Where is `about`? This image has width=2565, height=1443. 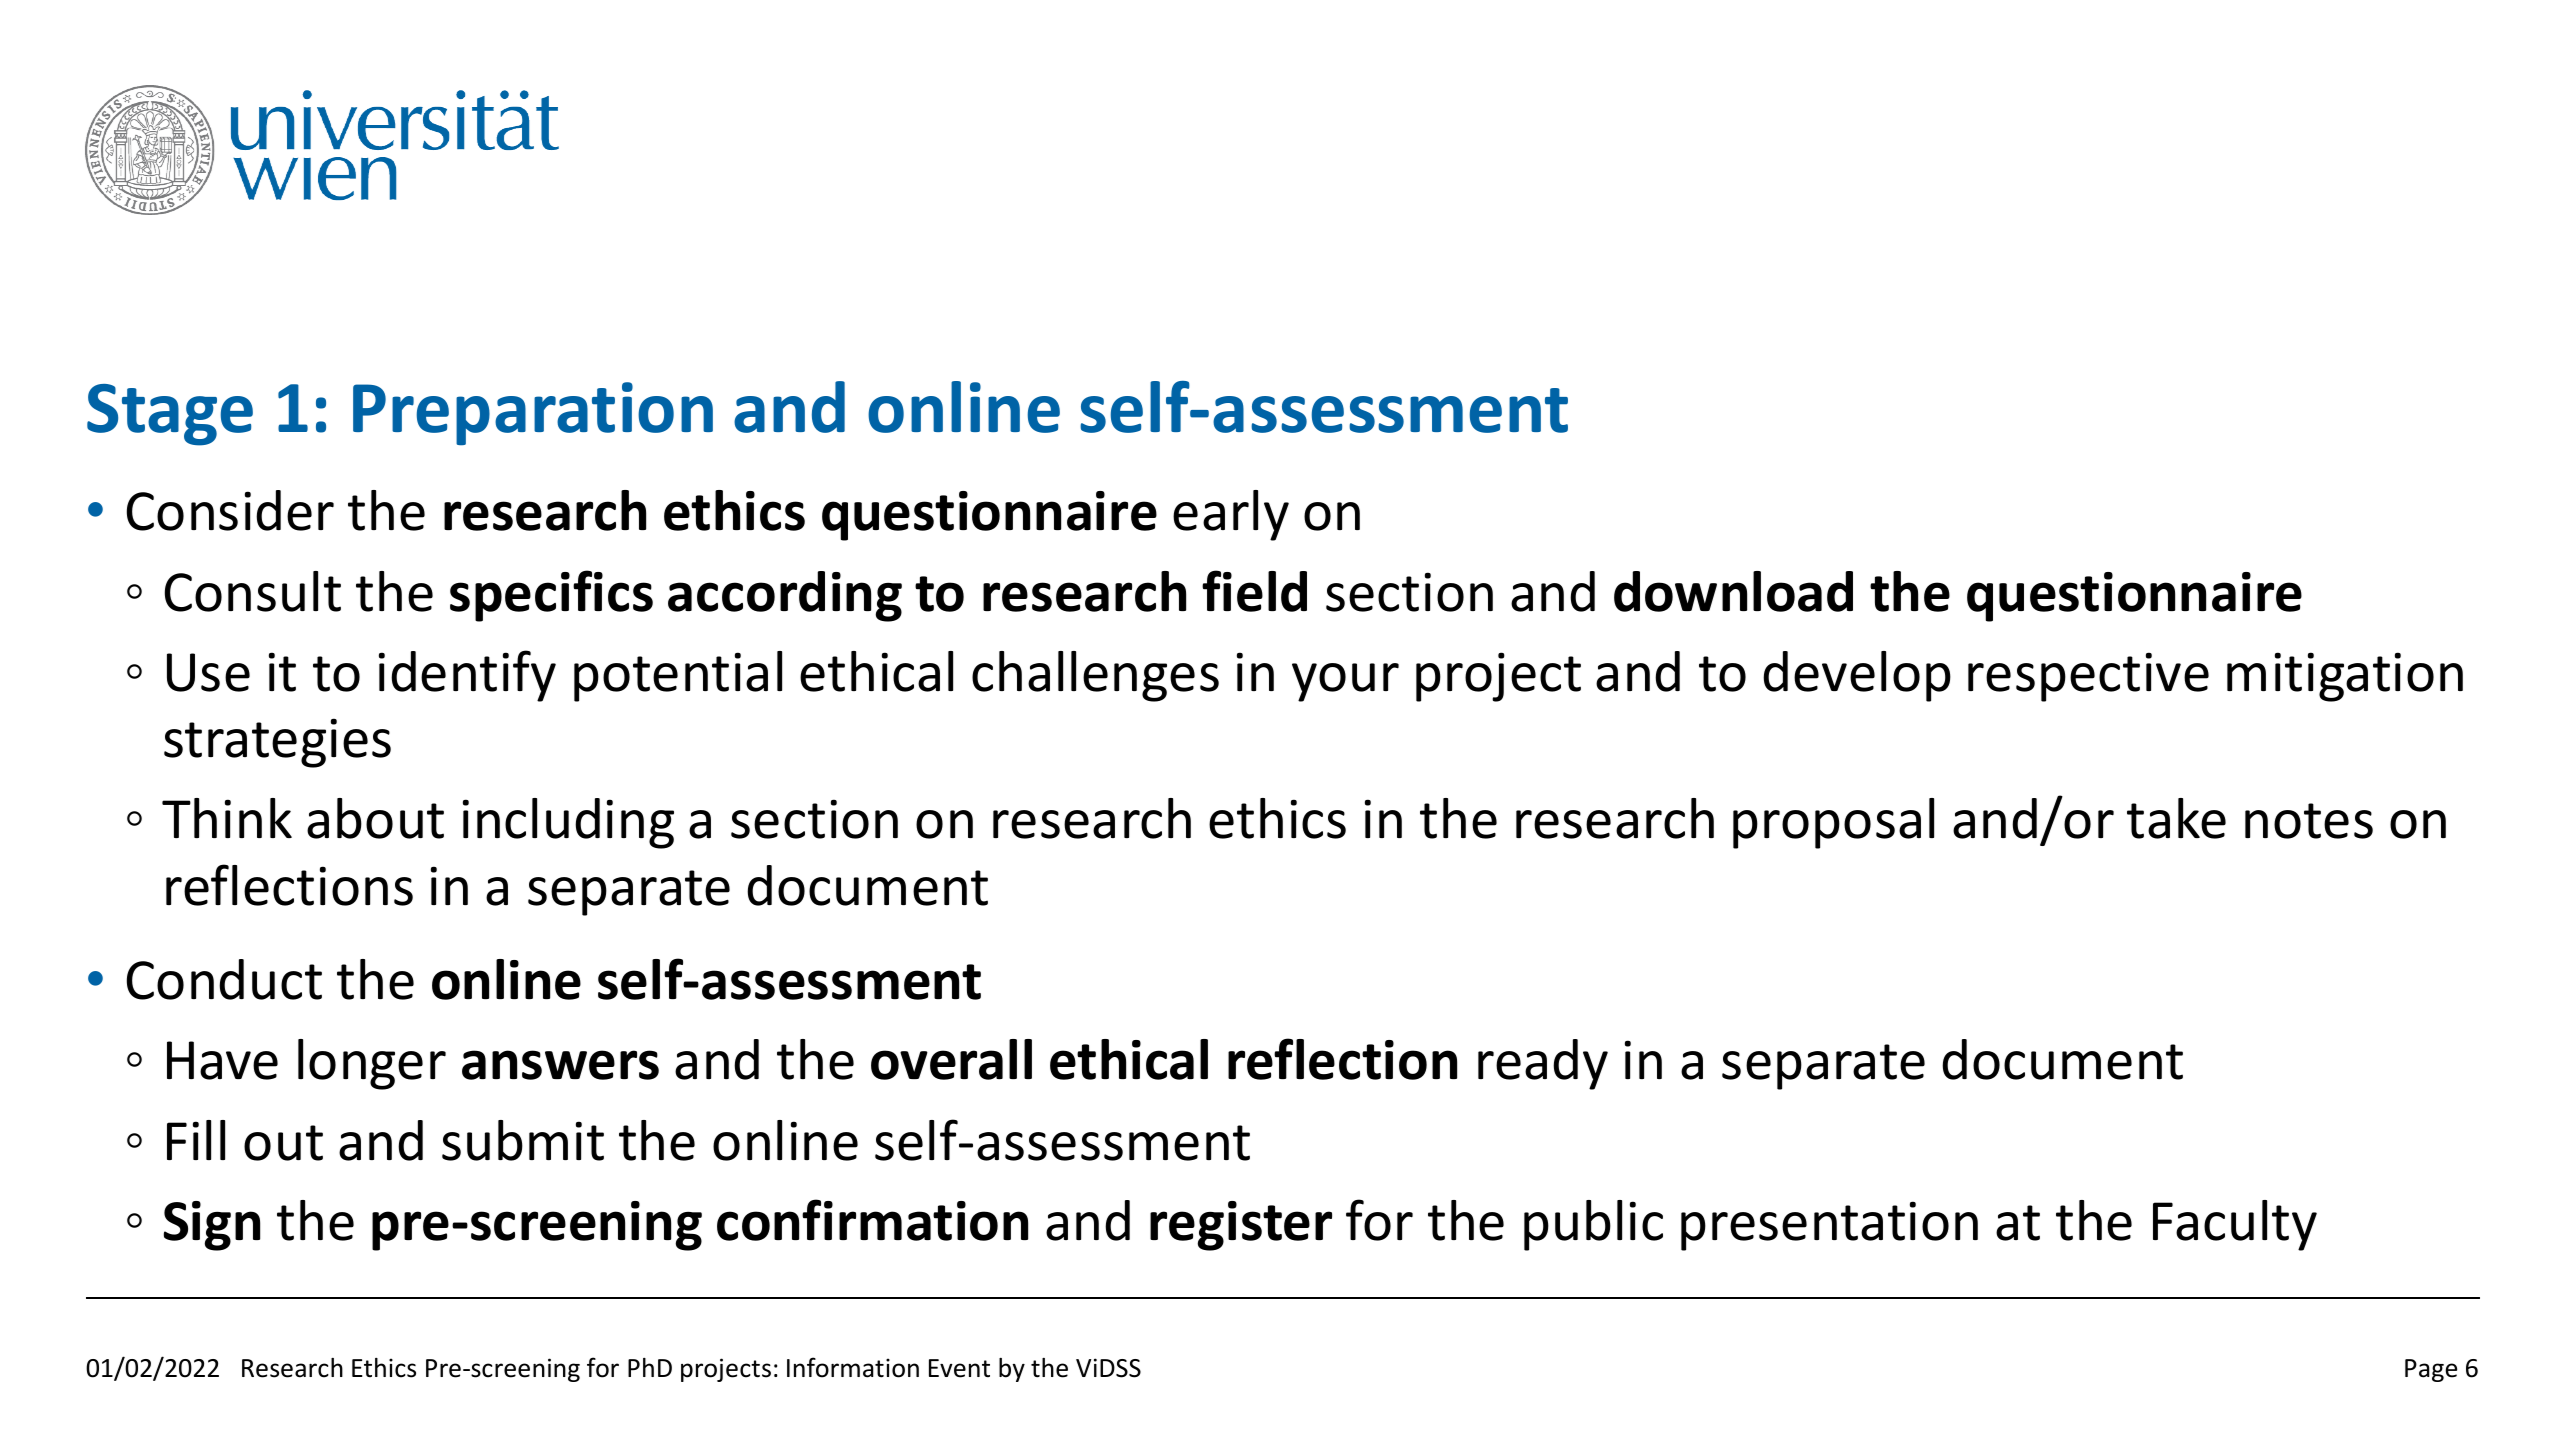
about is located at coordinates (375, 818).
